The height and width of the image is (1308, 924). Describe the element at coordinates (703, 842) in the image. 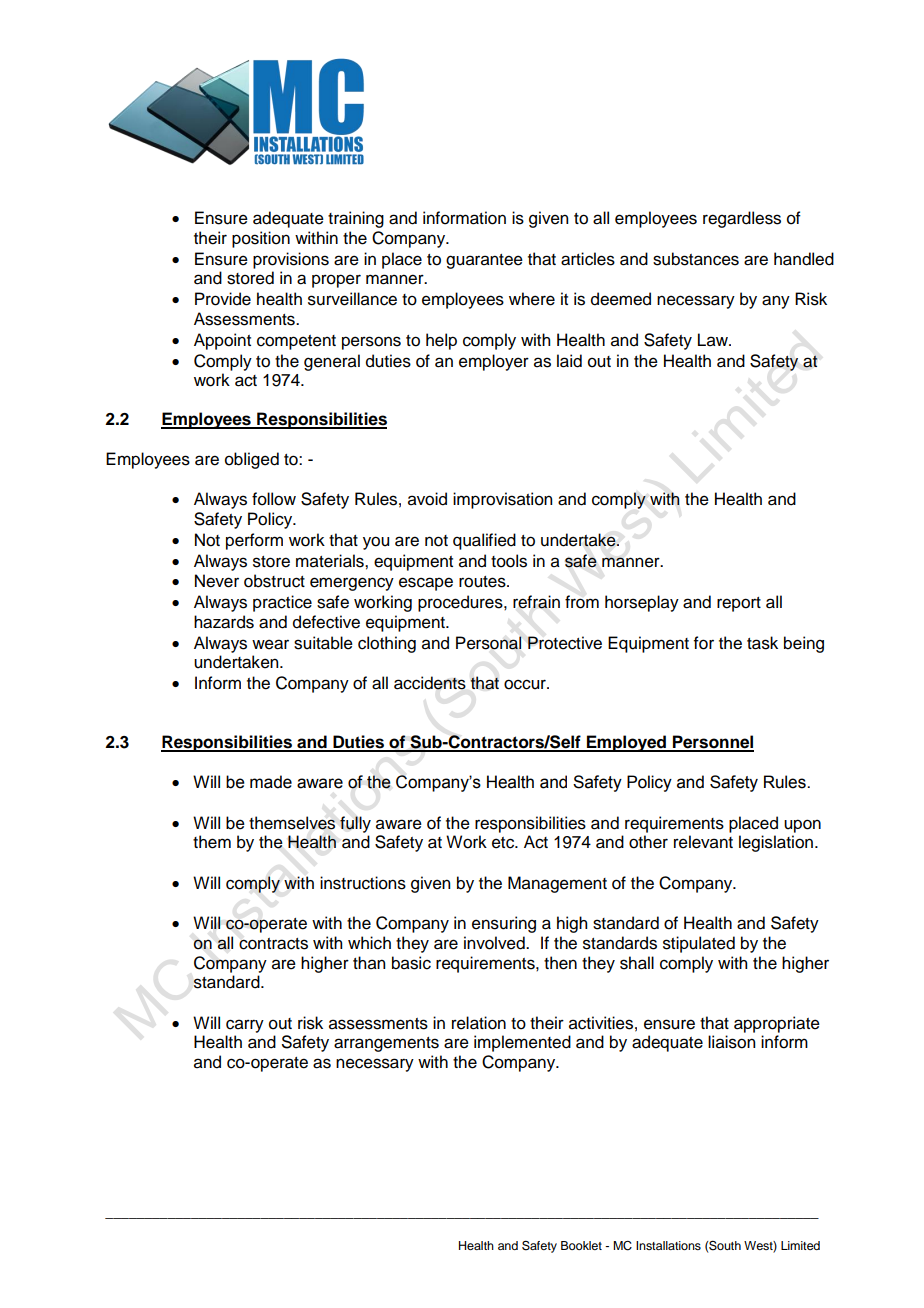

I see `relevant` at that location.
